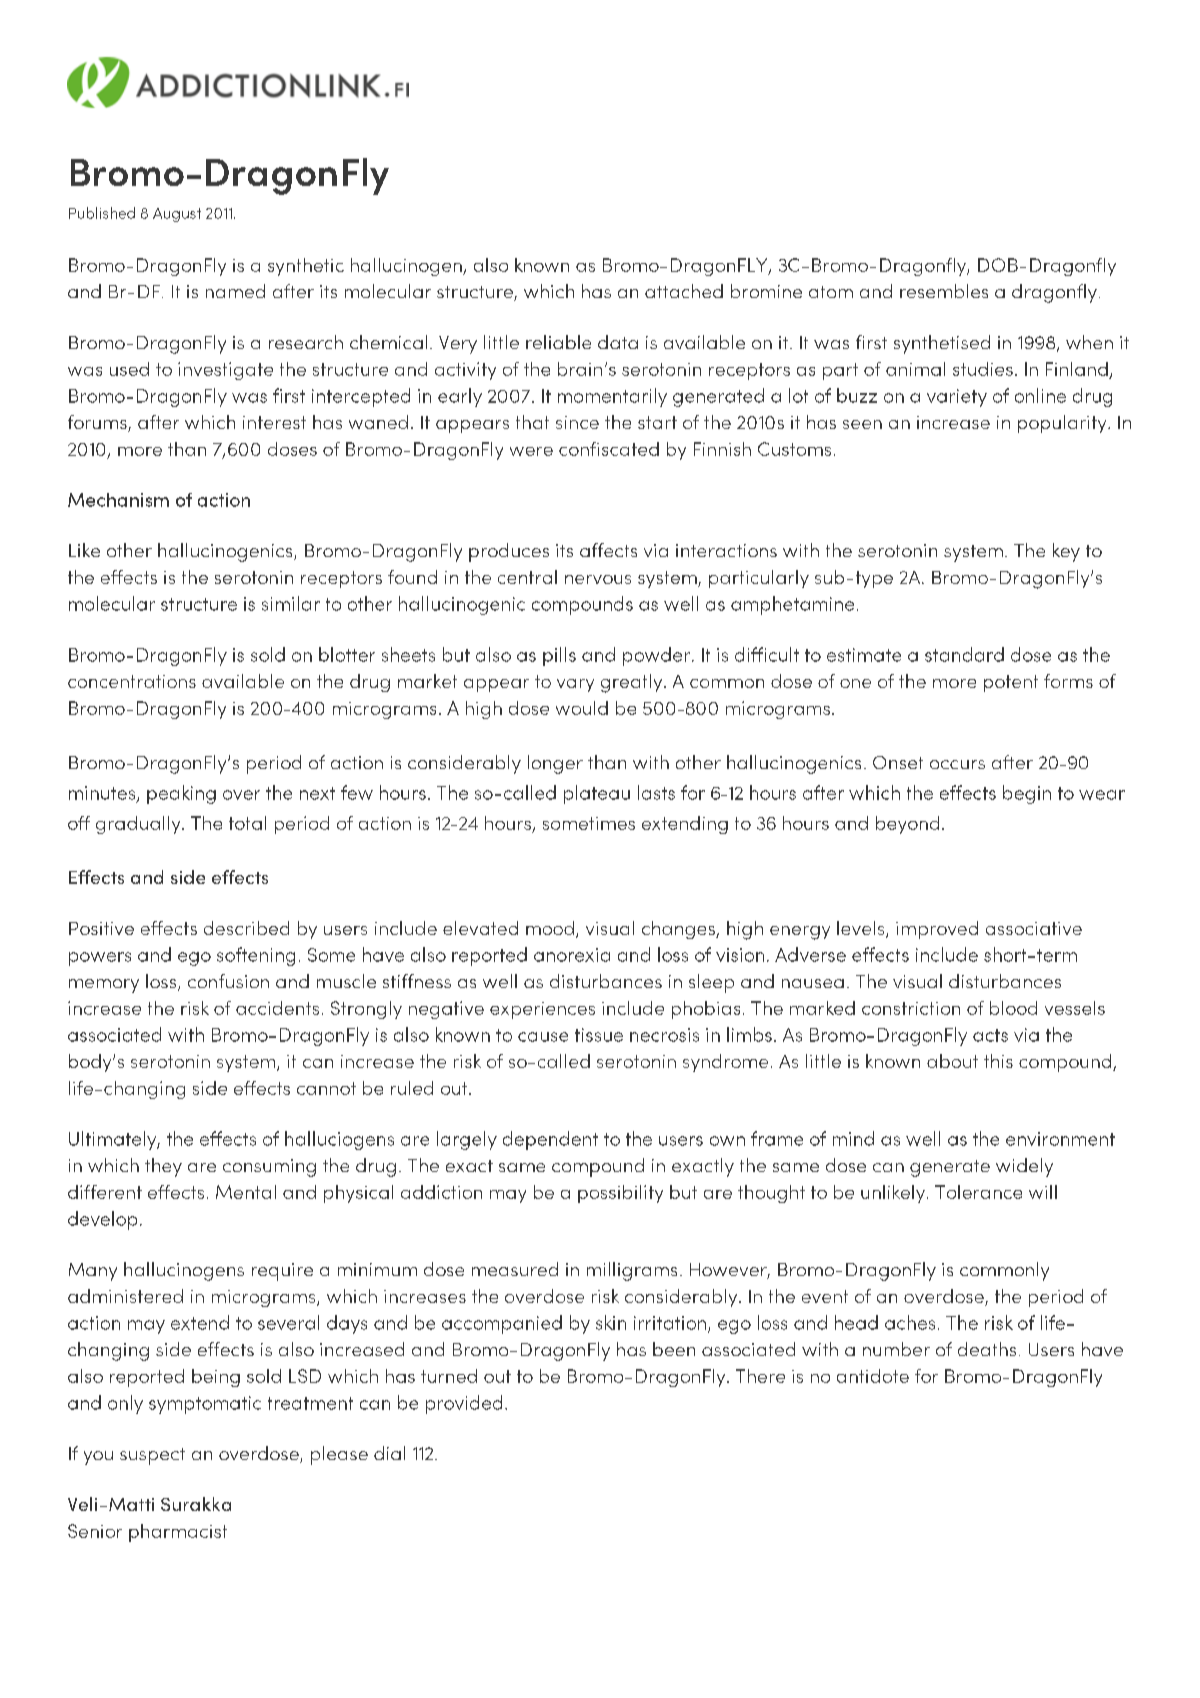 The width and height of the document is (1200, 1698). I want to click on pharmacist, so click(178, 1533).
